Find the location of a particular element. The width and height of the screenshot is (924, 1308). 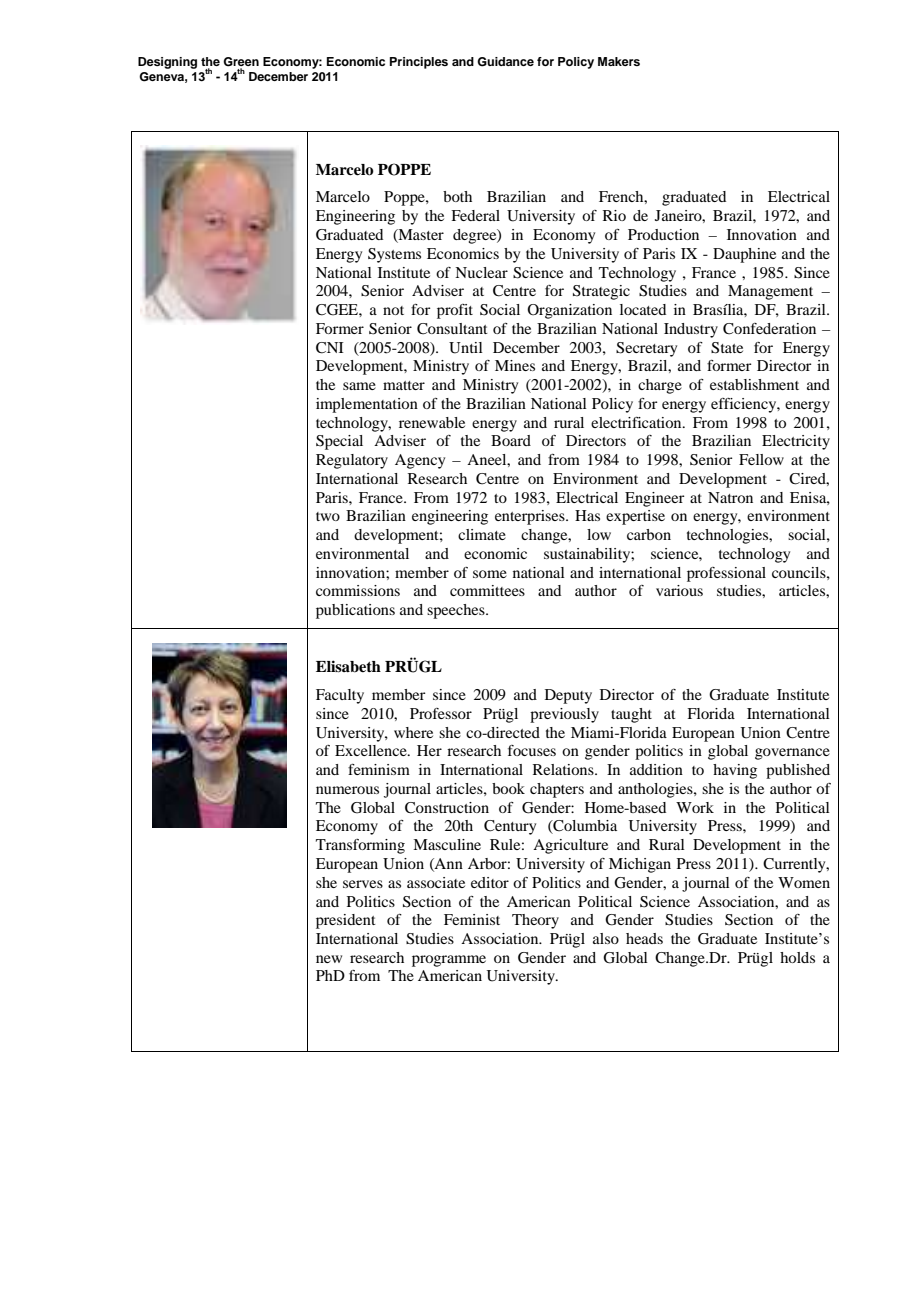

CNI is located at coordinates (330, 348).
